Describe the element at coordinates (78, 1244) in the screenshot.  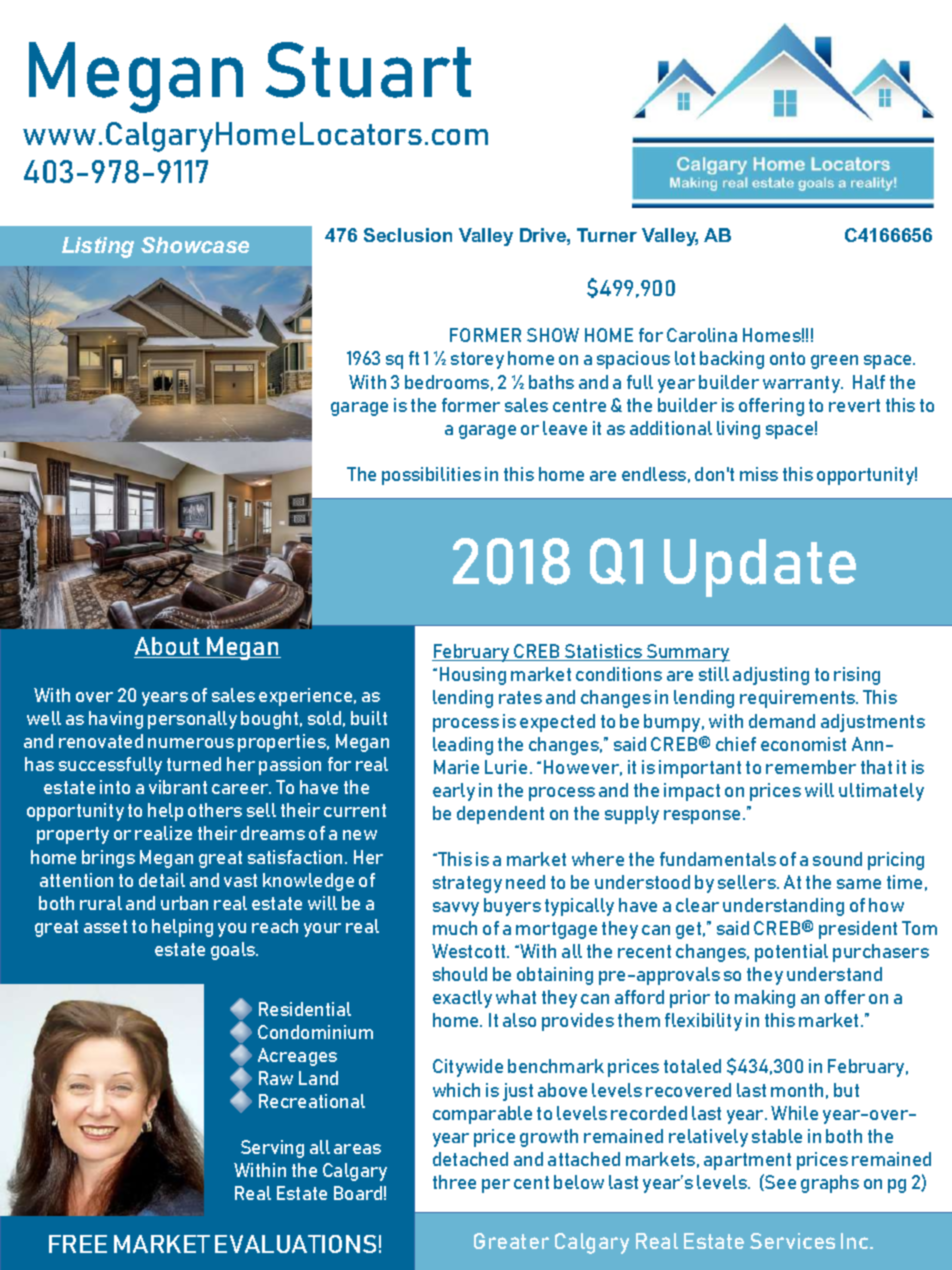
I see `FREE` at that location.
